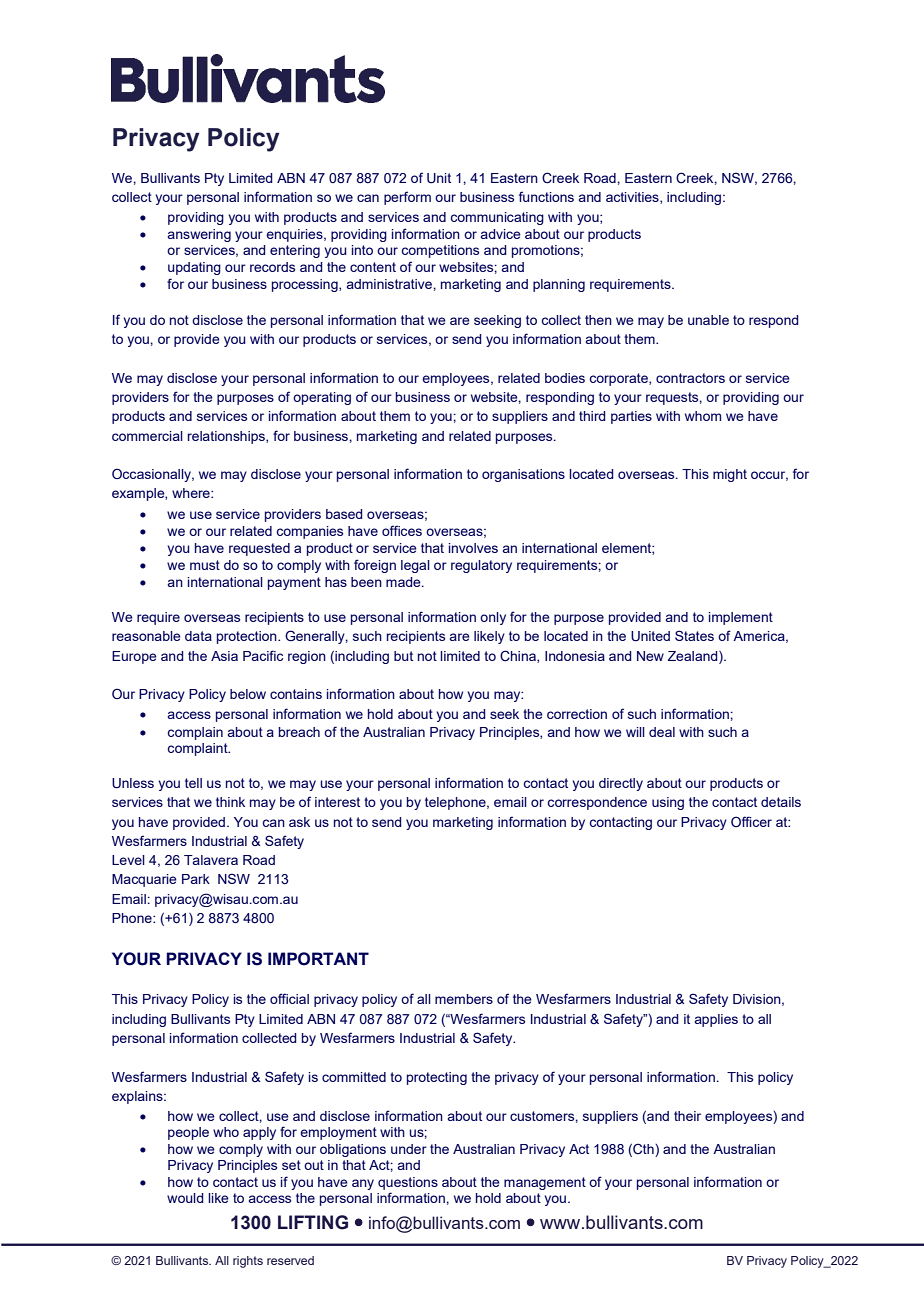 Image resolution: width=924 pixels, height=1308 pixels. Describe the element at coordinates (440, 251) in the screenshot. I see `competitions` at that location.
